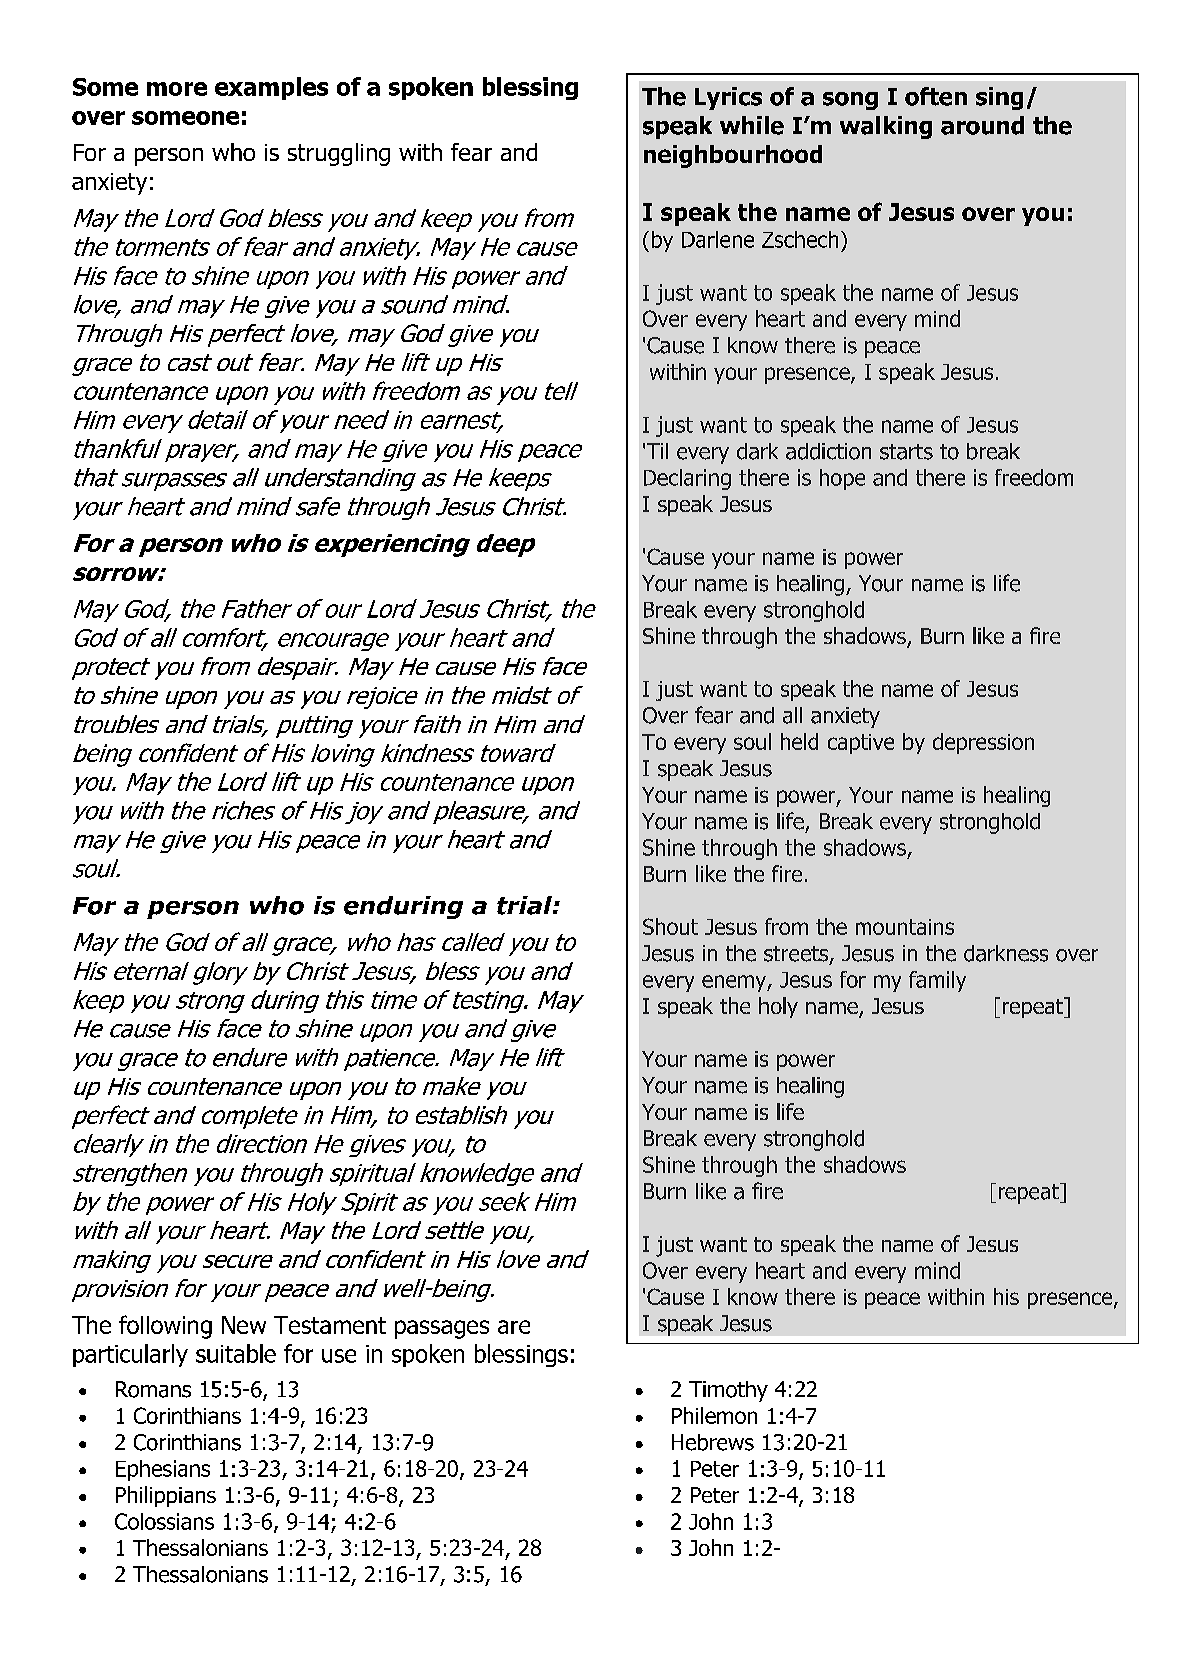 Image resolution: width=1185 pixels, height=1676 pixels. I want to click on family, so click(937, 981).
